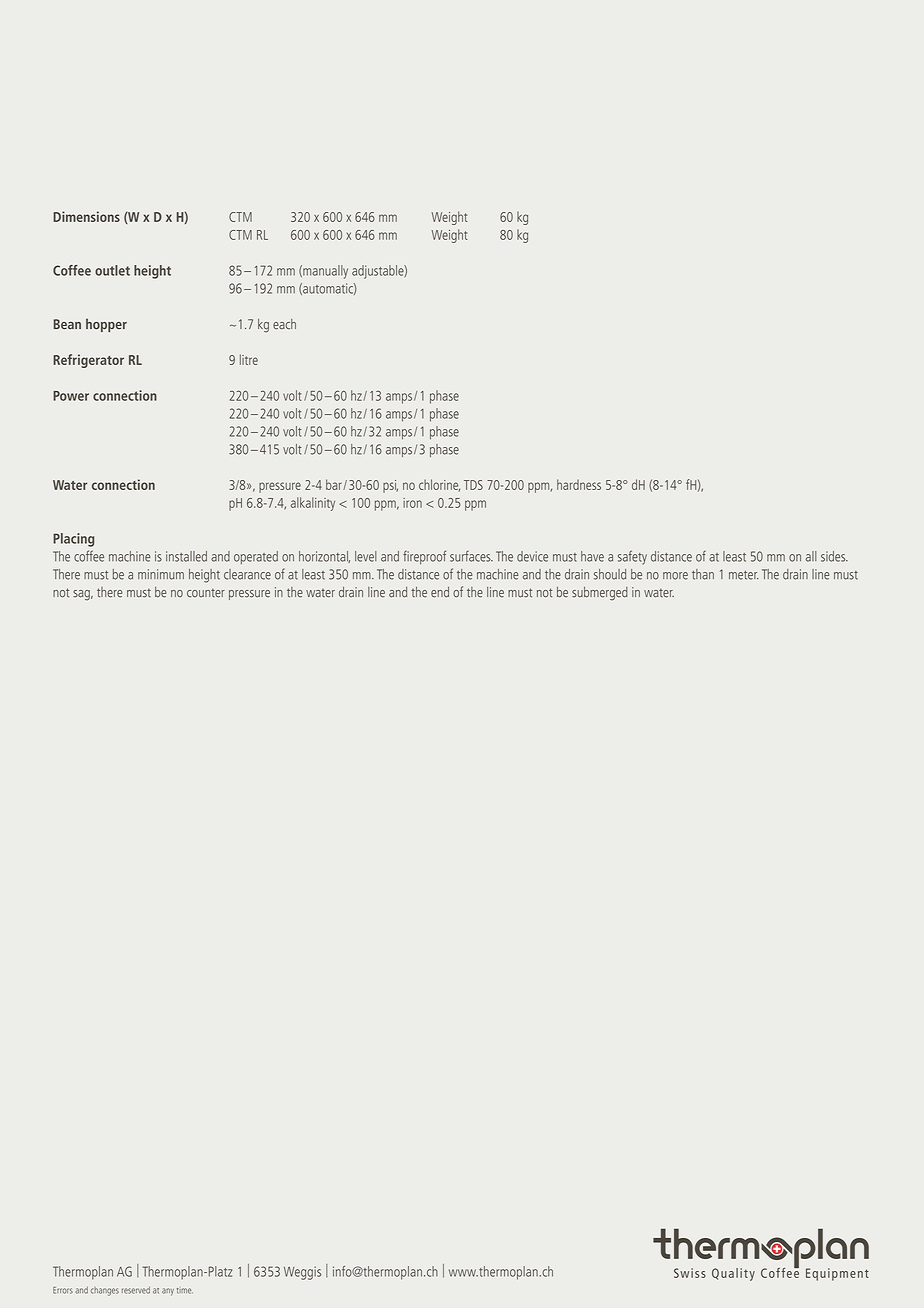 The width and height of the document is (924, 1308). Describe the element at coordinates (703, 574) in the document. I see `than` at that location.
